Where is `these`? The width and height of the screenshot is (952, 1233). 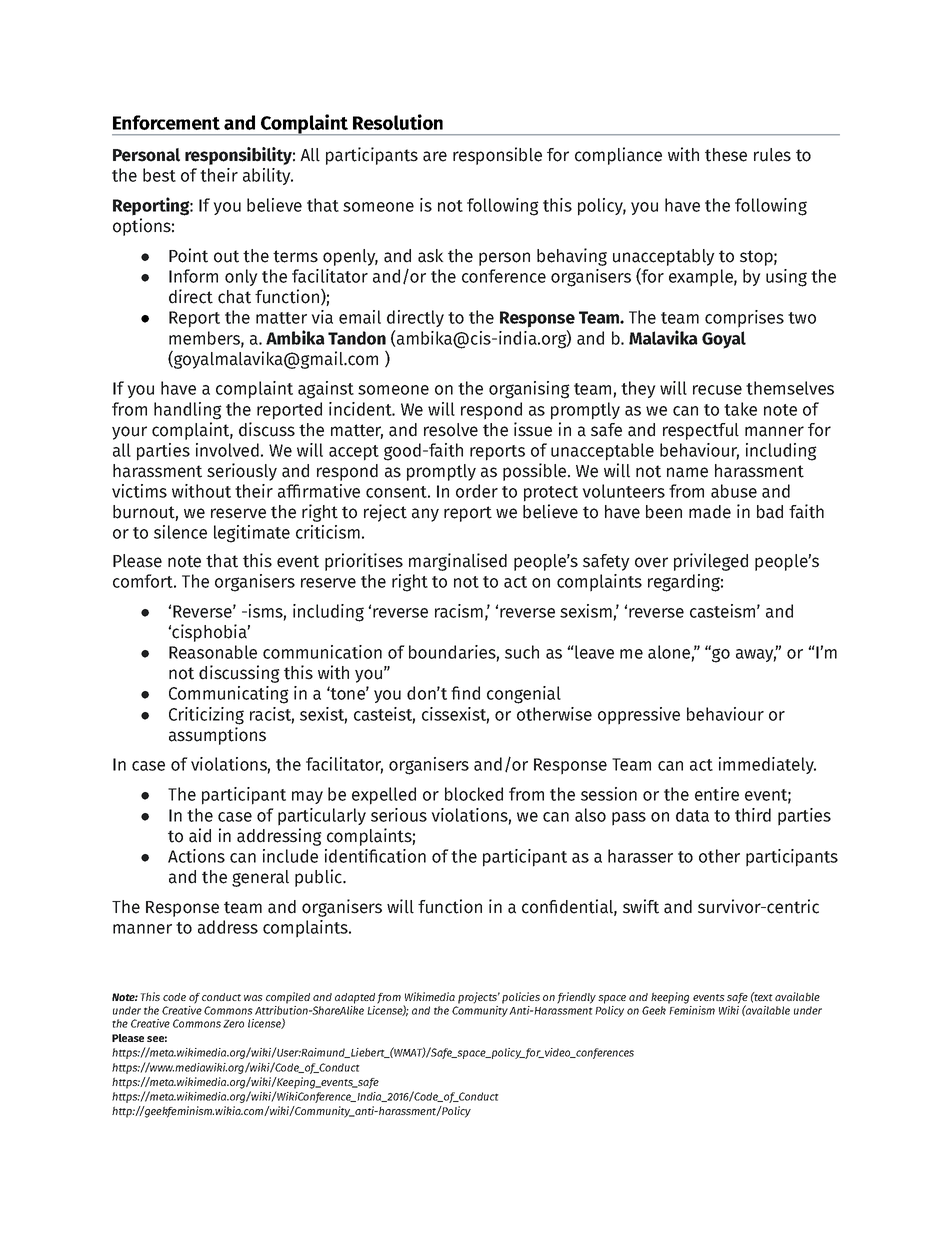 these is located at coordinates (726, 155).
